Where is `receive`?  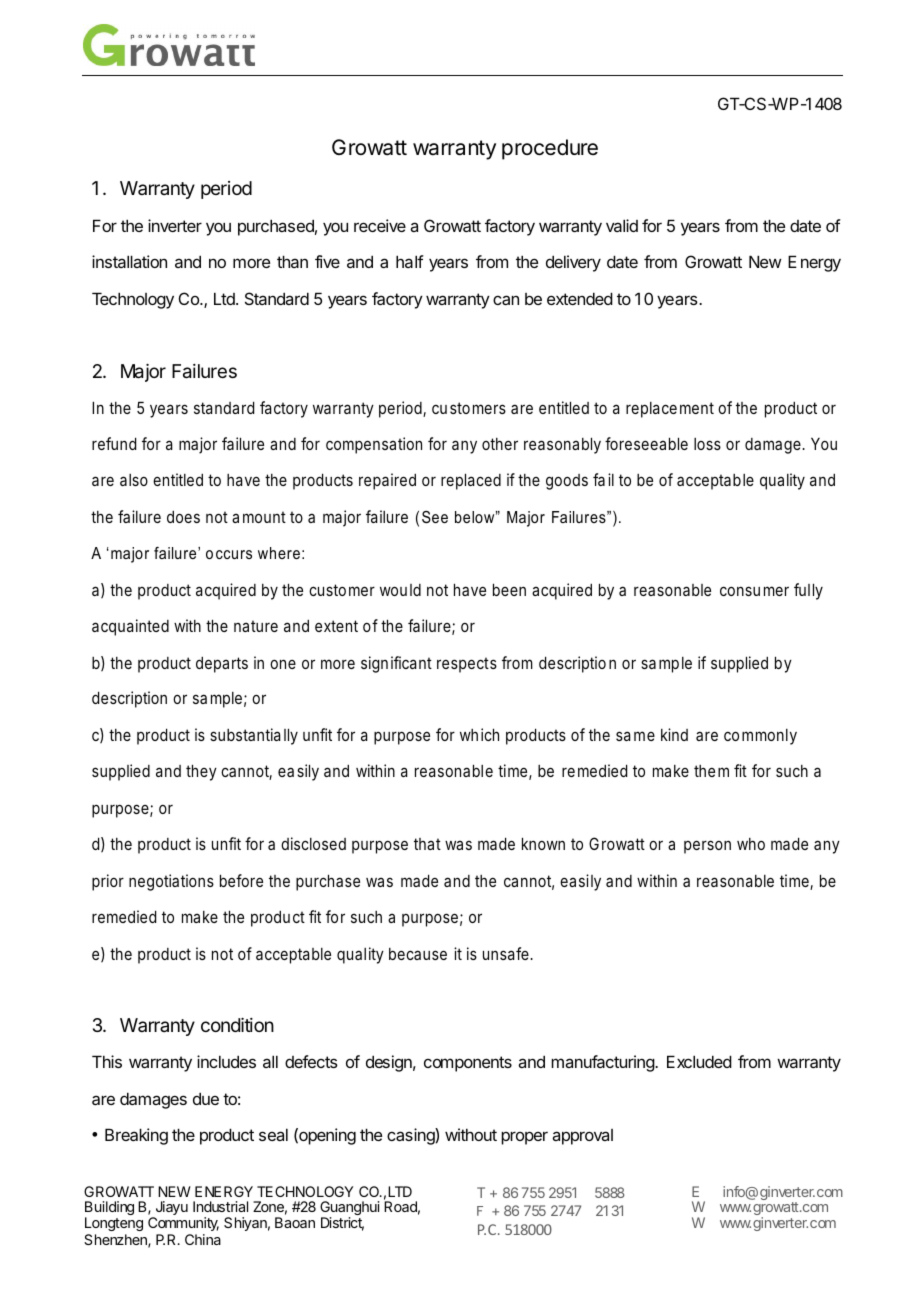
receive is located at coordinates (380, 225).
